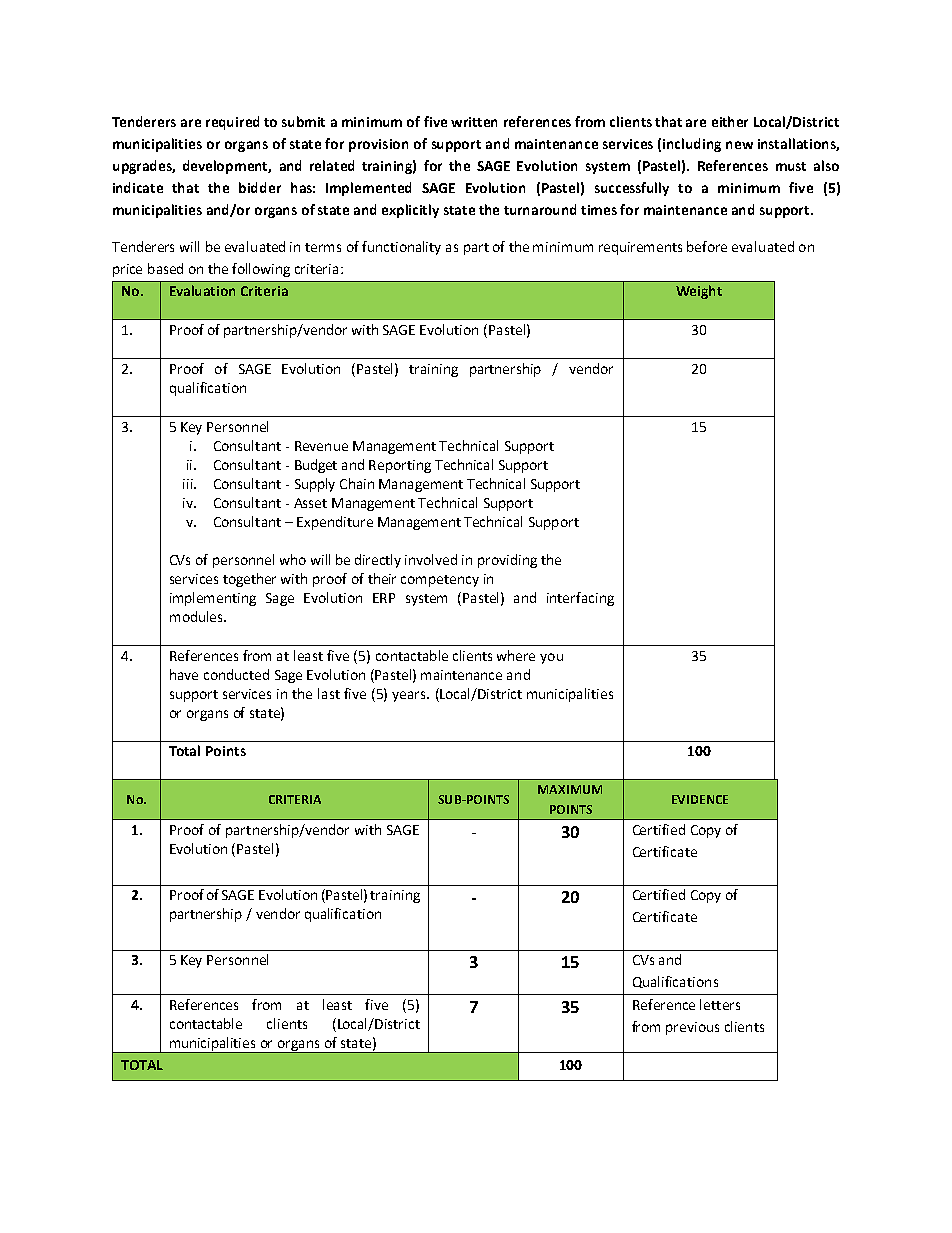 The image size is (952, 1233). I want to click on interfacing, so click(580, 599).
